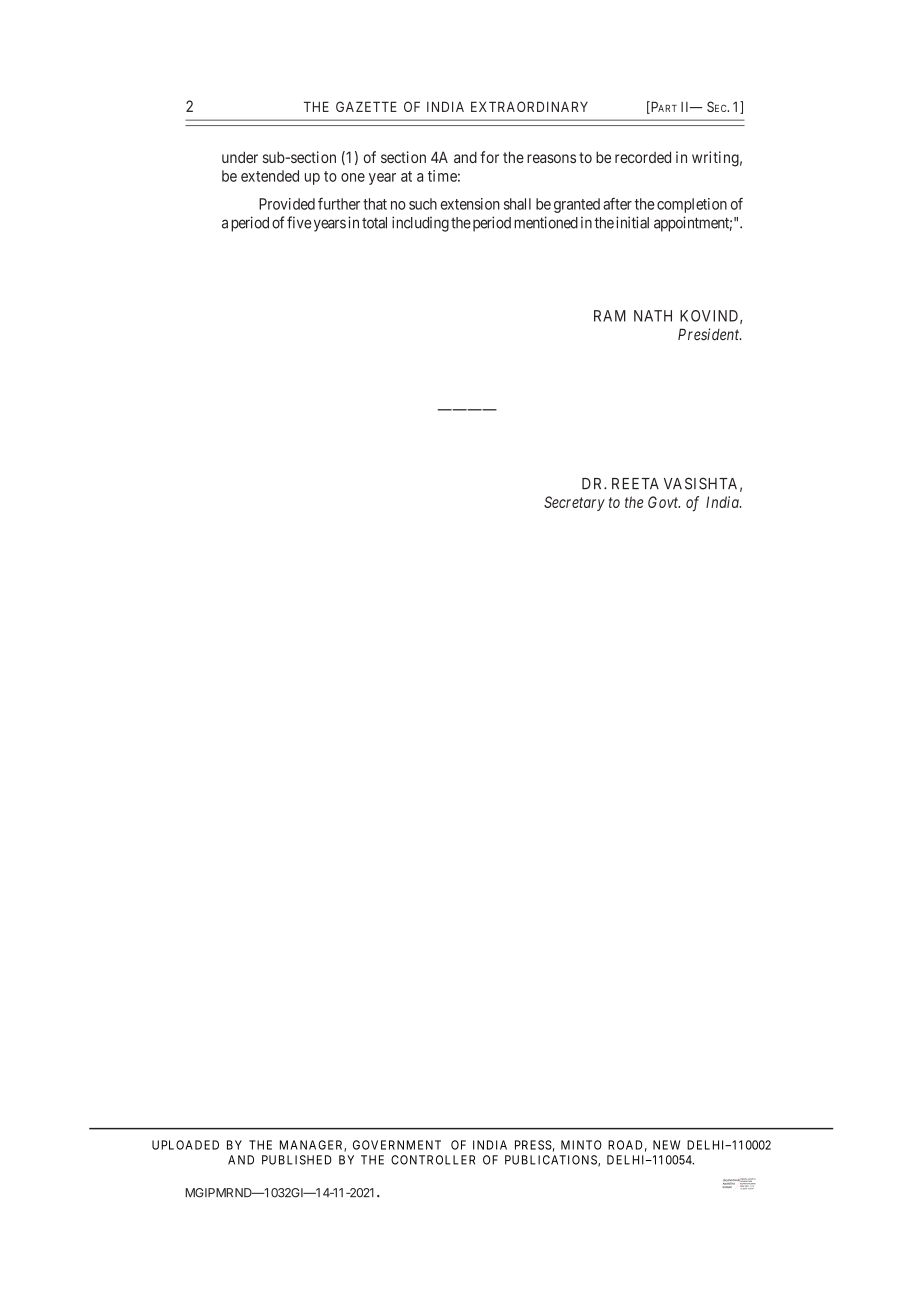 This screenshot has width=924, height=1308. I want to click on Secretary, so click(574, 503).
